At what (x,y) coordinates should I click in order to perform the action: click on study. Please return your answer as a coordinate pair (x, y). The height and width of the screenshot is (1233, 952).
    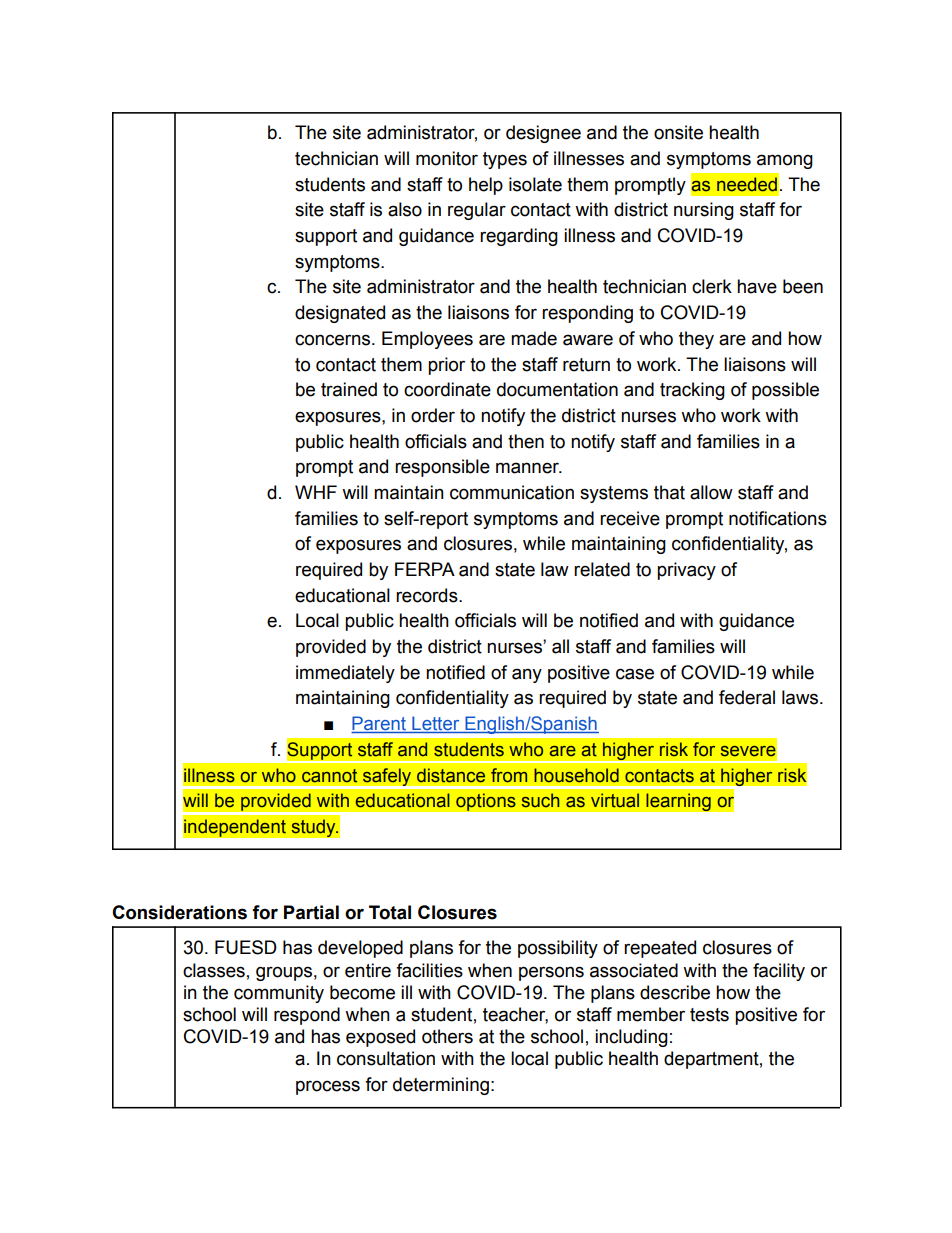
    Looking at the image, I should click on (314, 828).
